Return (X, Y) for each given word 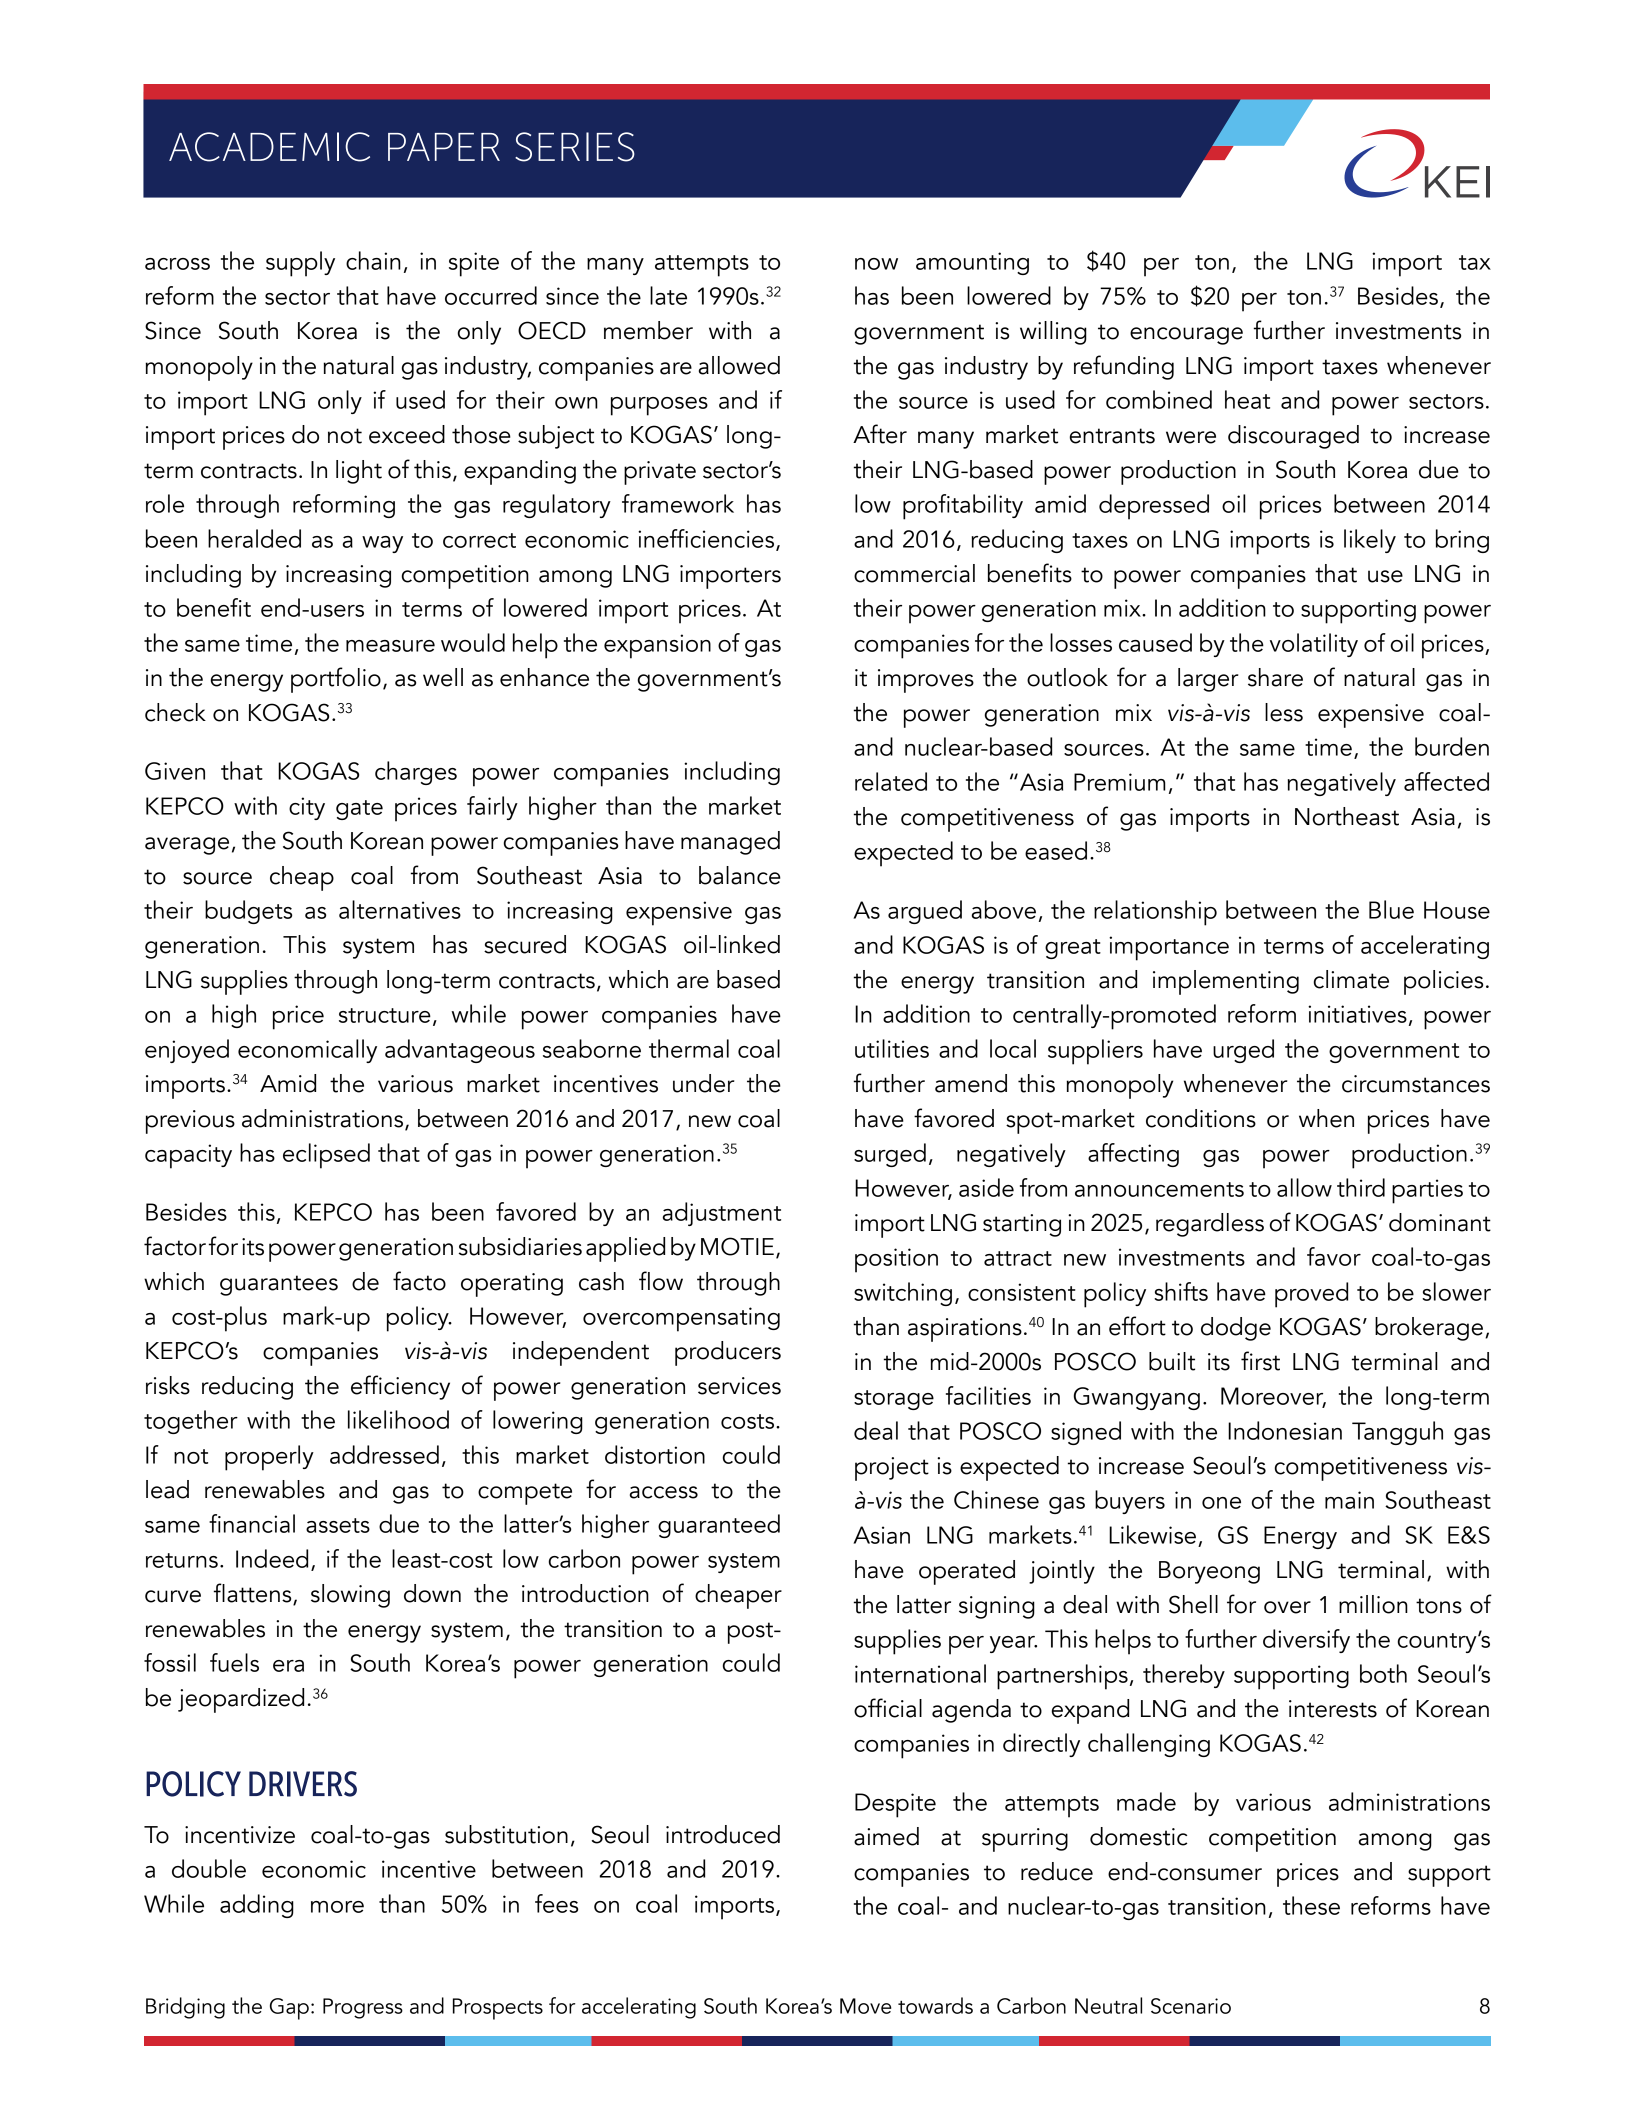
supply (300, 264)
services (739, 1386)
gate (359, 810)
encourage (1186, 336)
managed (730, 843)
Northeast (1347, 816)
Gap (289, 2009)
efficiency (400, 1387)
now (876, 264)
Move (865, 2006)
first (1260, 1361)
